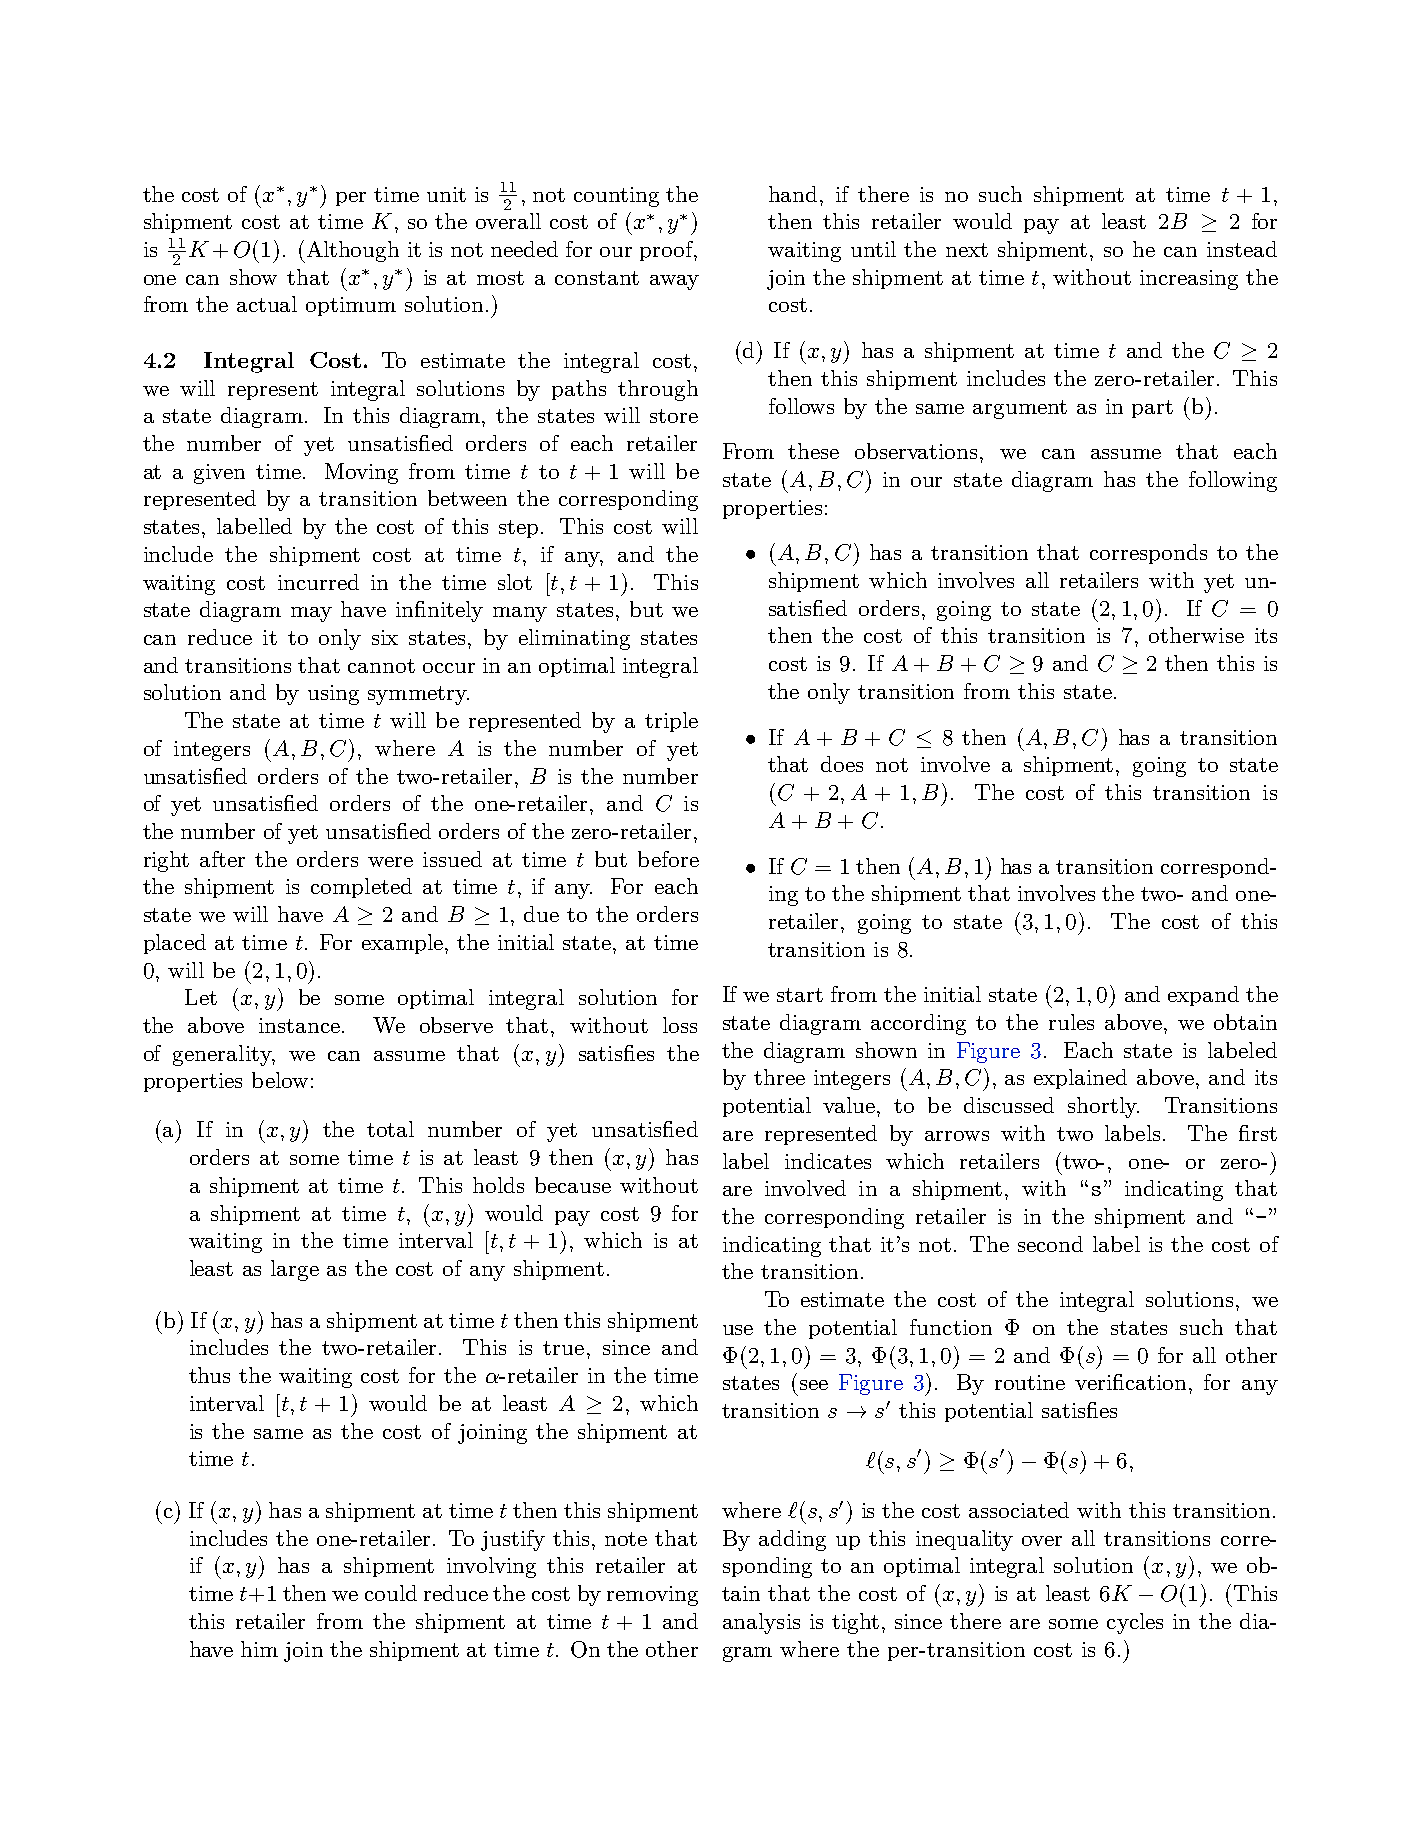 The image size is (1418, 1836). Describe the element at coordinates (668, 859) in the screenshot. I see `before` at that location.
